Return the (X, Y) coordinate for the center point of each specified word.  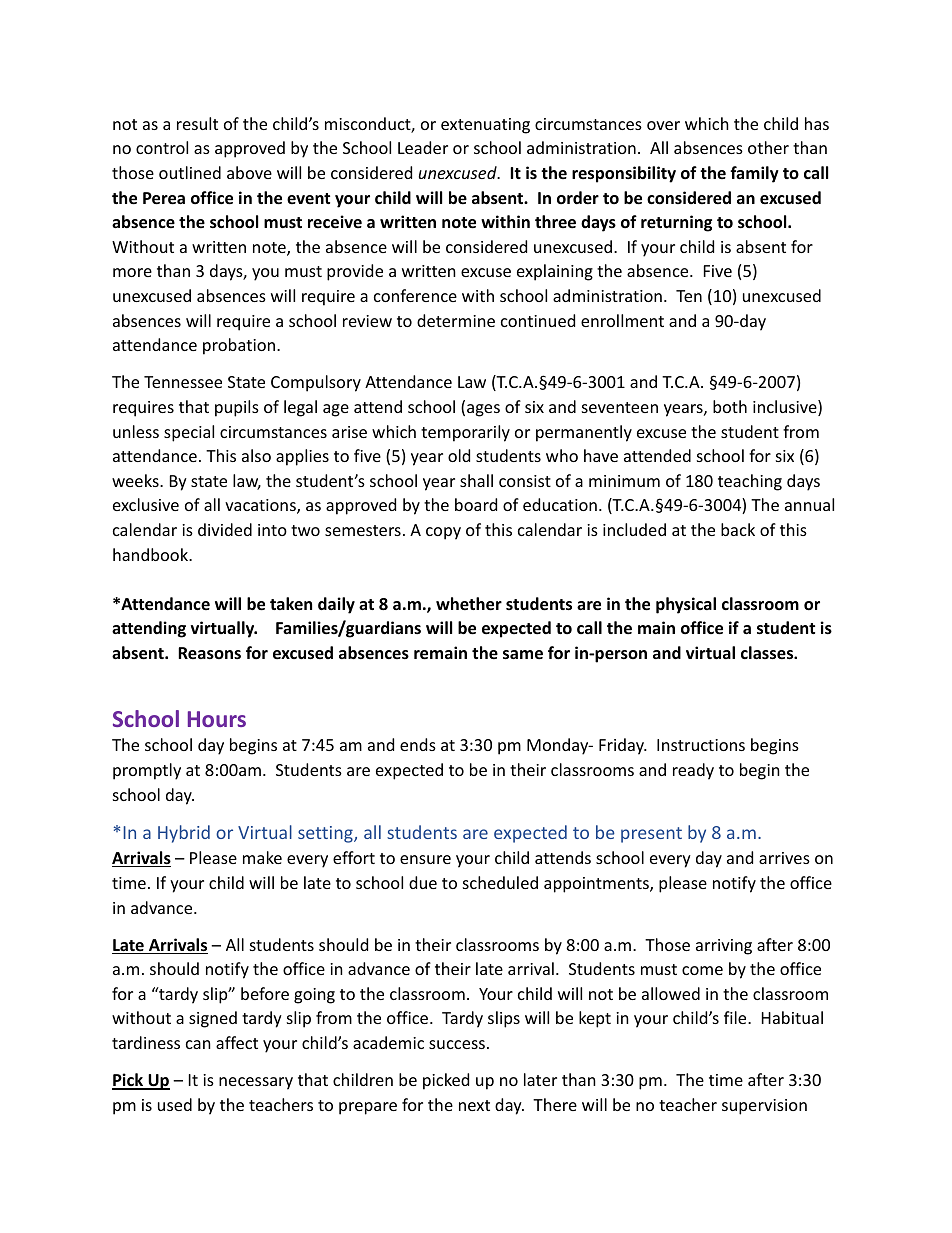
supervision (764, 1107)
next (474, 1105)
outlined (190, 172)
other (768, 147)
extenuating (485, 126)
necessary (256, 1083)
